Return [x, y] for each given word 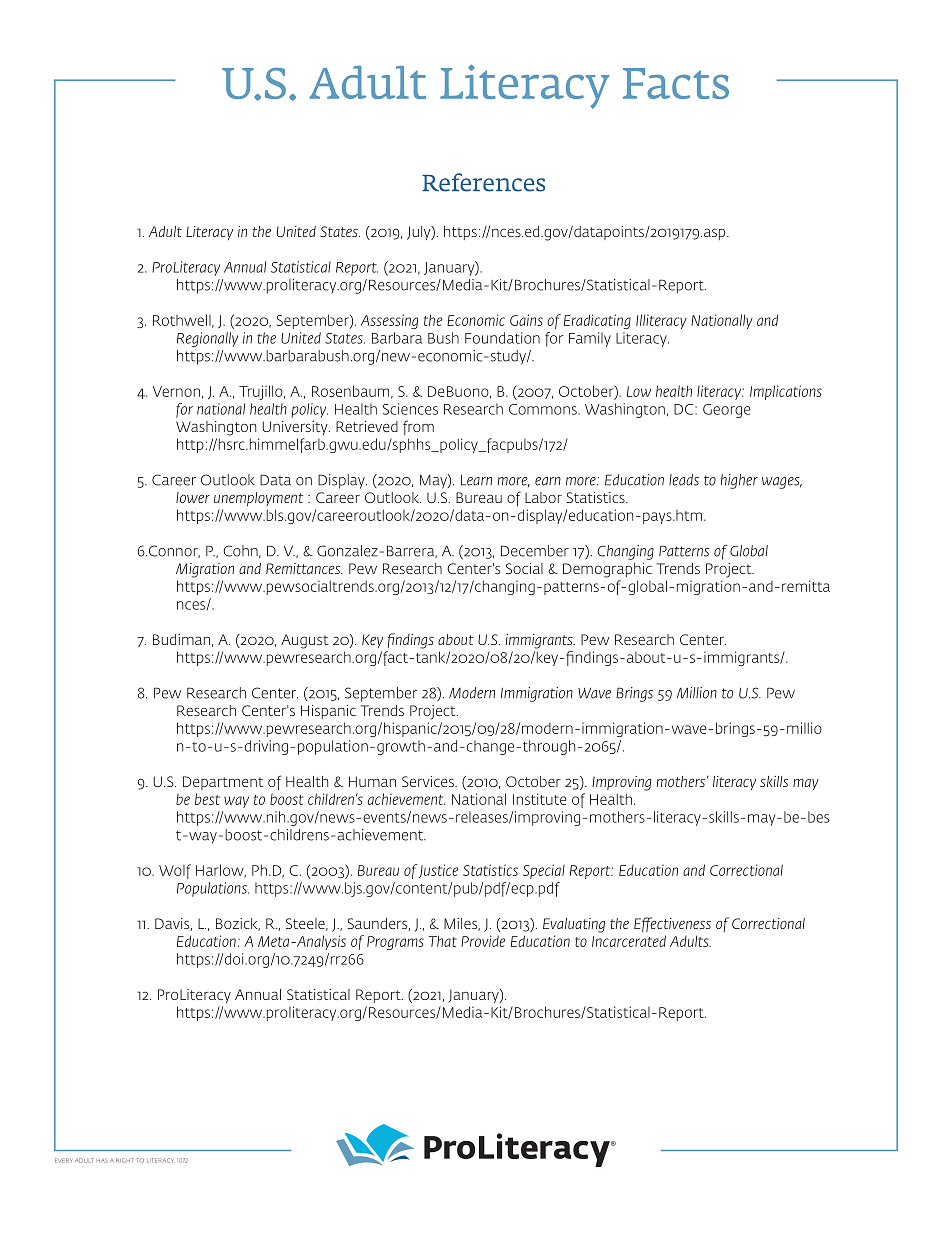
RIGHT [125, 1160]
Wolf [175, 871]
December [535, 551]
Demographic [607, 570]
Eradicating [597, 321]
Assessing [389, 321]
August [305, 641]
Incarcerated [629, 941]
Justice [438, 871]
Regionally [207, 339]
